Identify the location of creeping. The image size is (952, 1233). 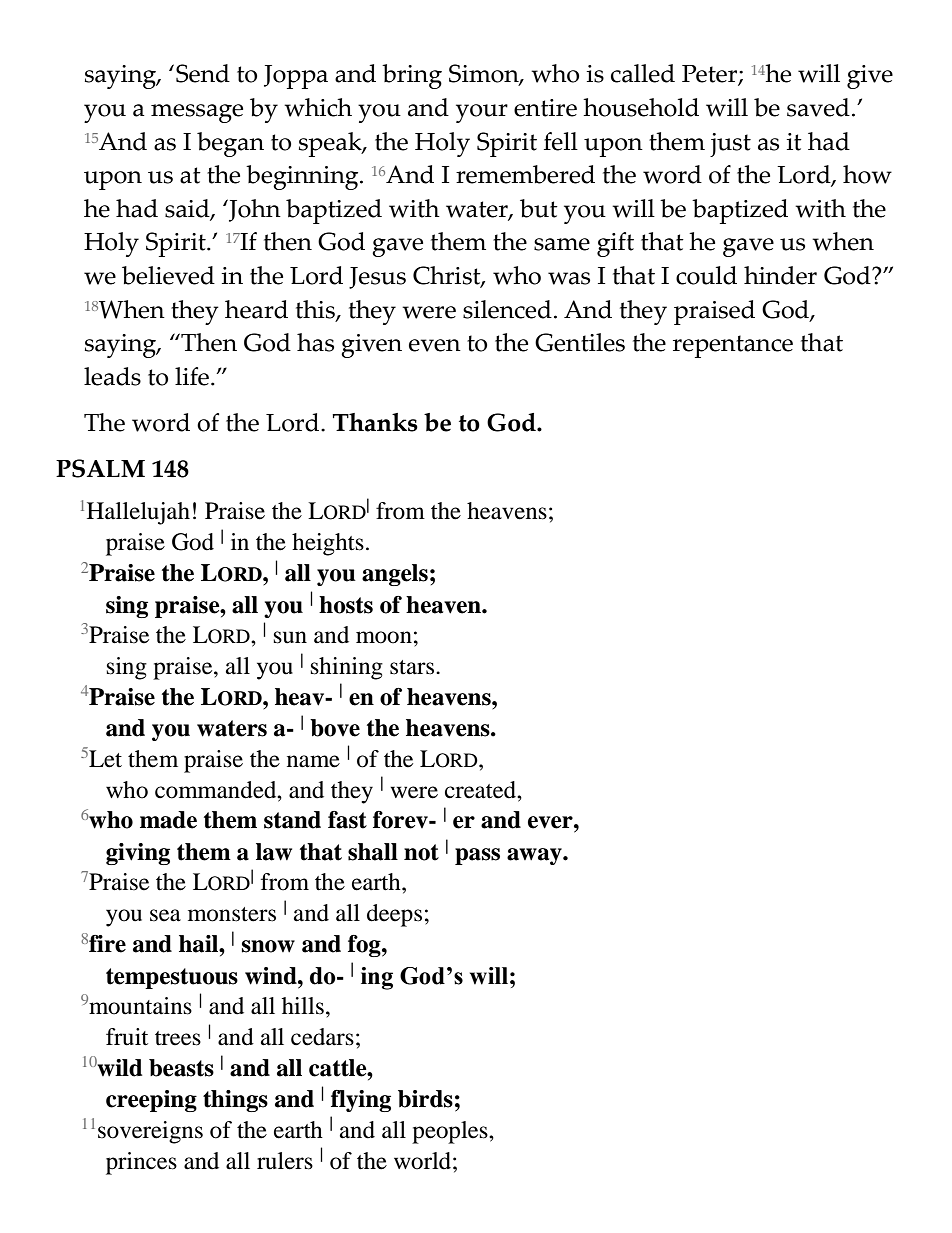
(151, 1101).
